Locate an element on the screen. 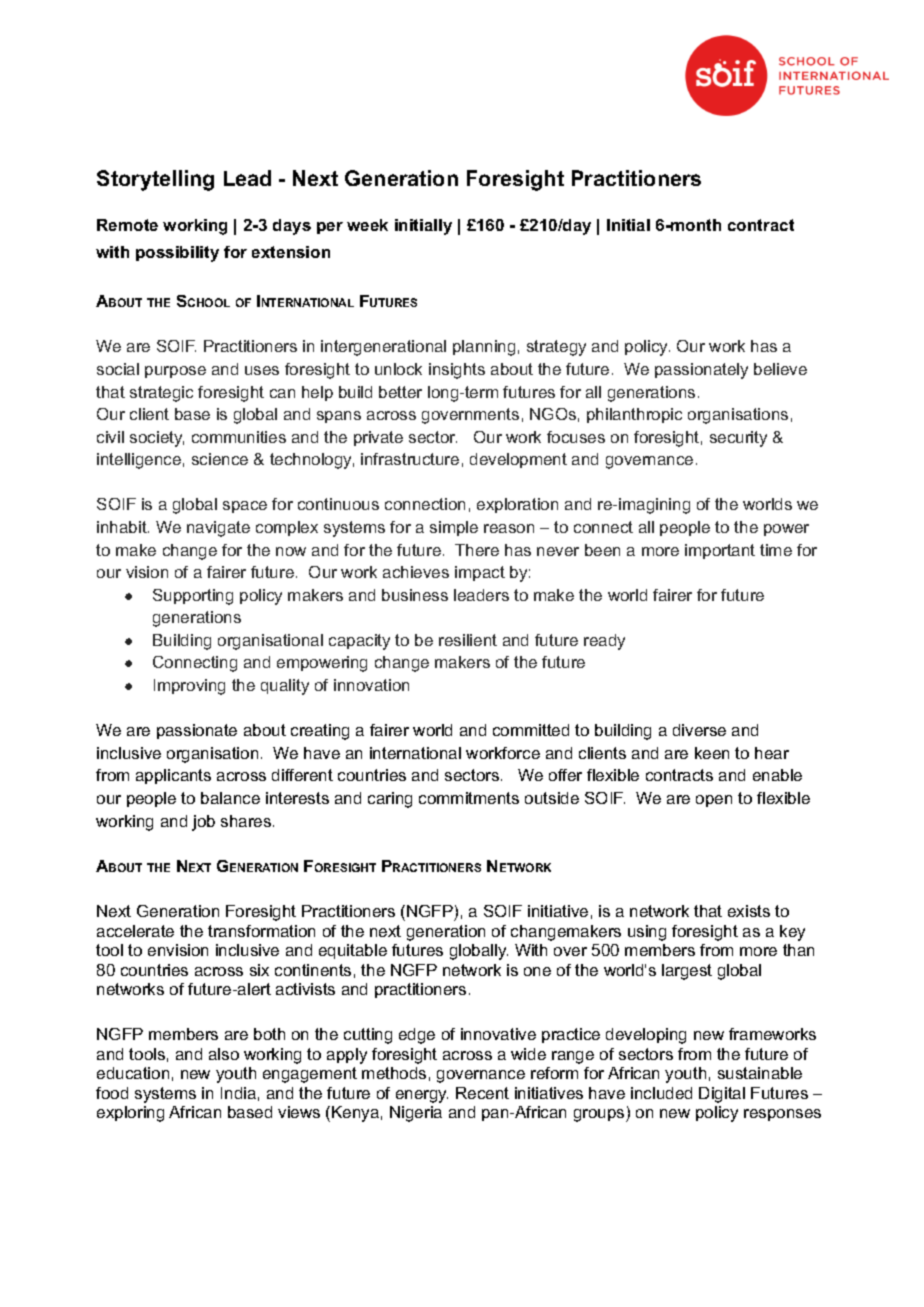 The width and height of the screenshot is (924, 1307). navigate is located at coordinates (218, 529).
